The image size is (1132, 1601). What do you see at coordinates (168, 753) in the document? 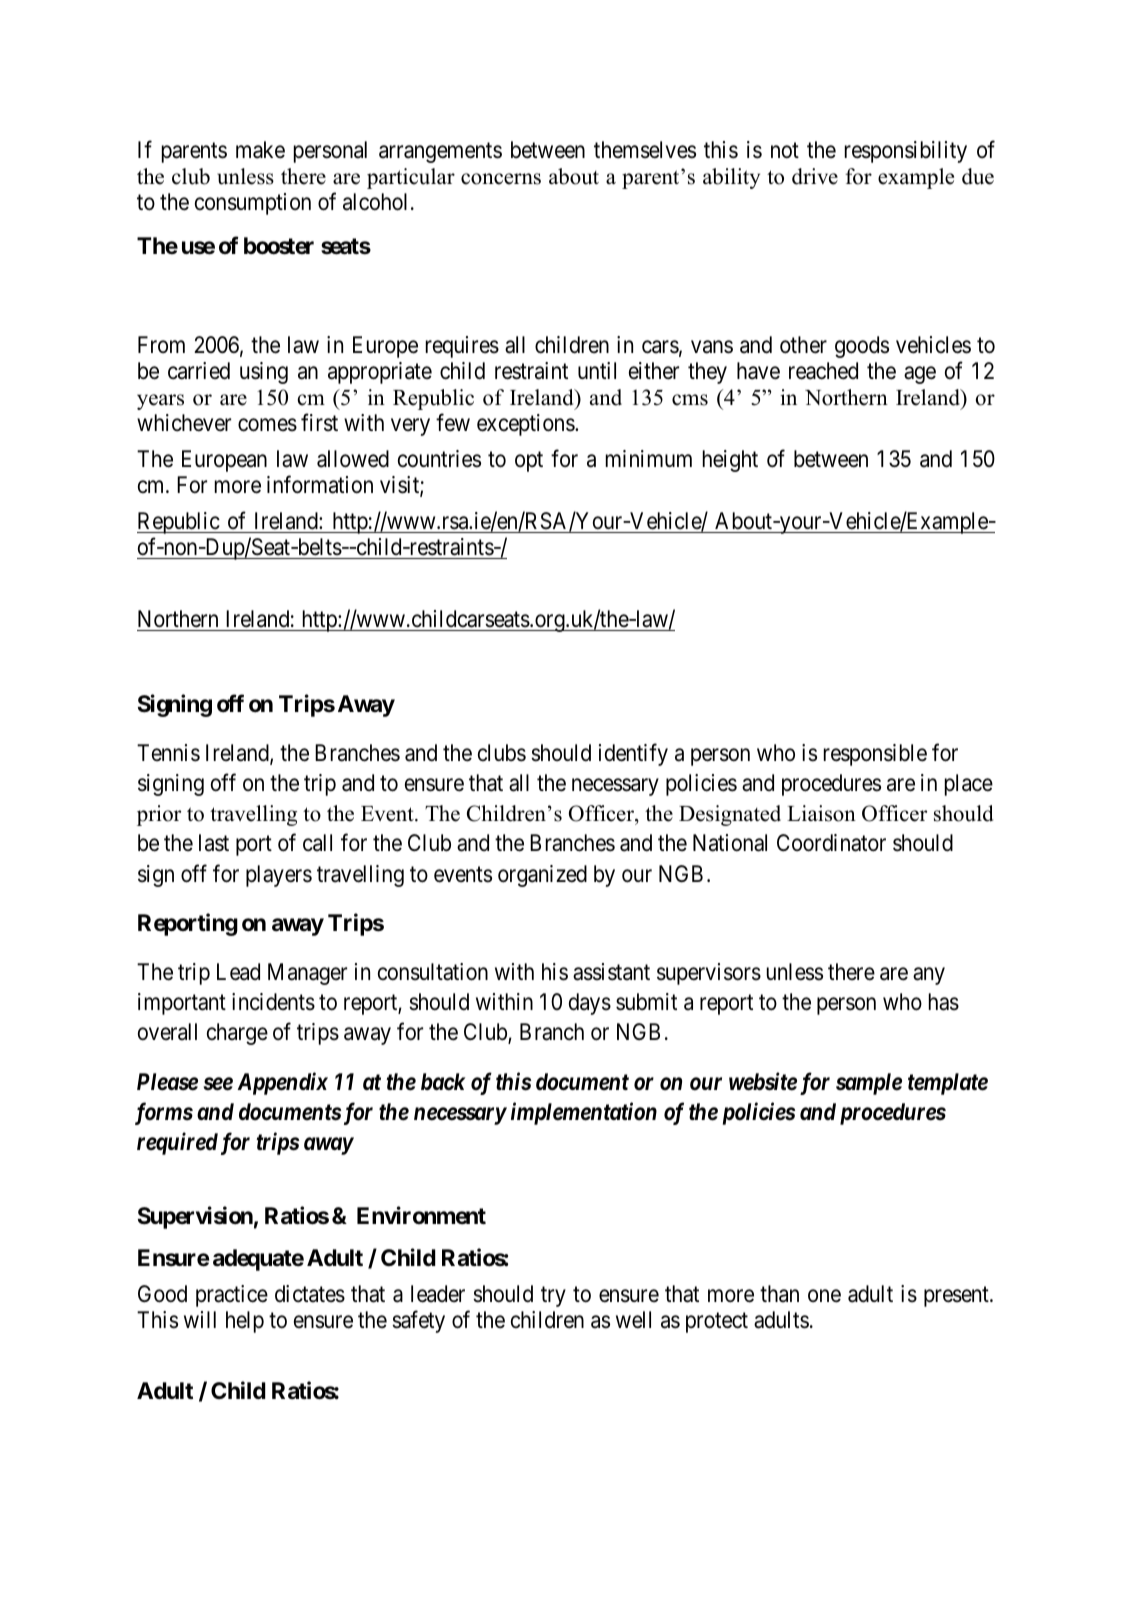
I see `Tennis` at bounding box center [168, 753].
